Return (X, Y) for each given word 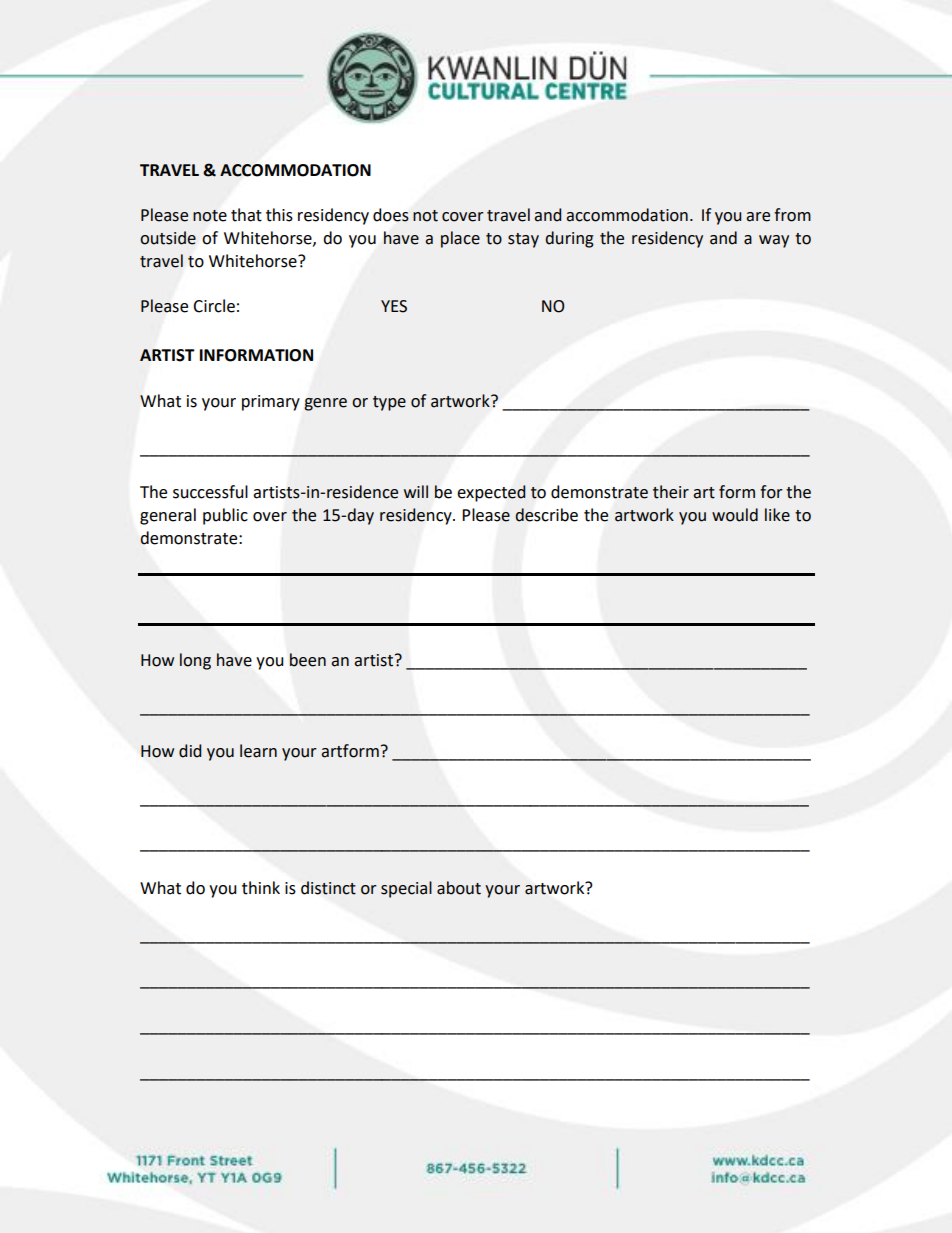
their (671, 492)
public (225, 516)
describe (546, 515)
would (735, 515)
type (389, 403)
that (246, 215)
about (459, 888)
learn (258, 751)
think (261, 888)
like (777, 515)
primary (271, 403)
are (758, 217)
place (460, 239)
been (308, 660)
